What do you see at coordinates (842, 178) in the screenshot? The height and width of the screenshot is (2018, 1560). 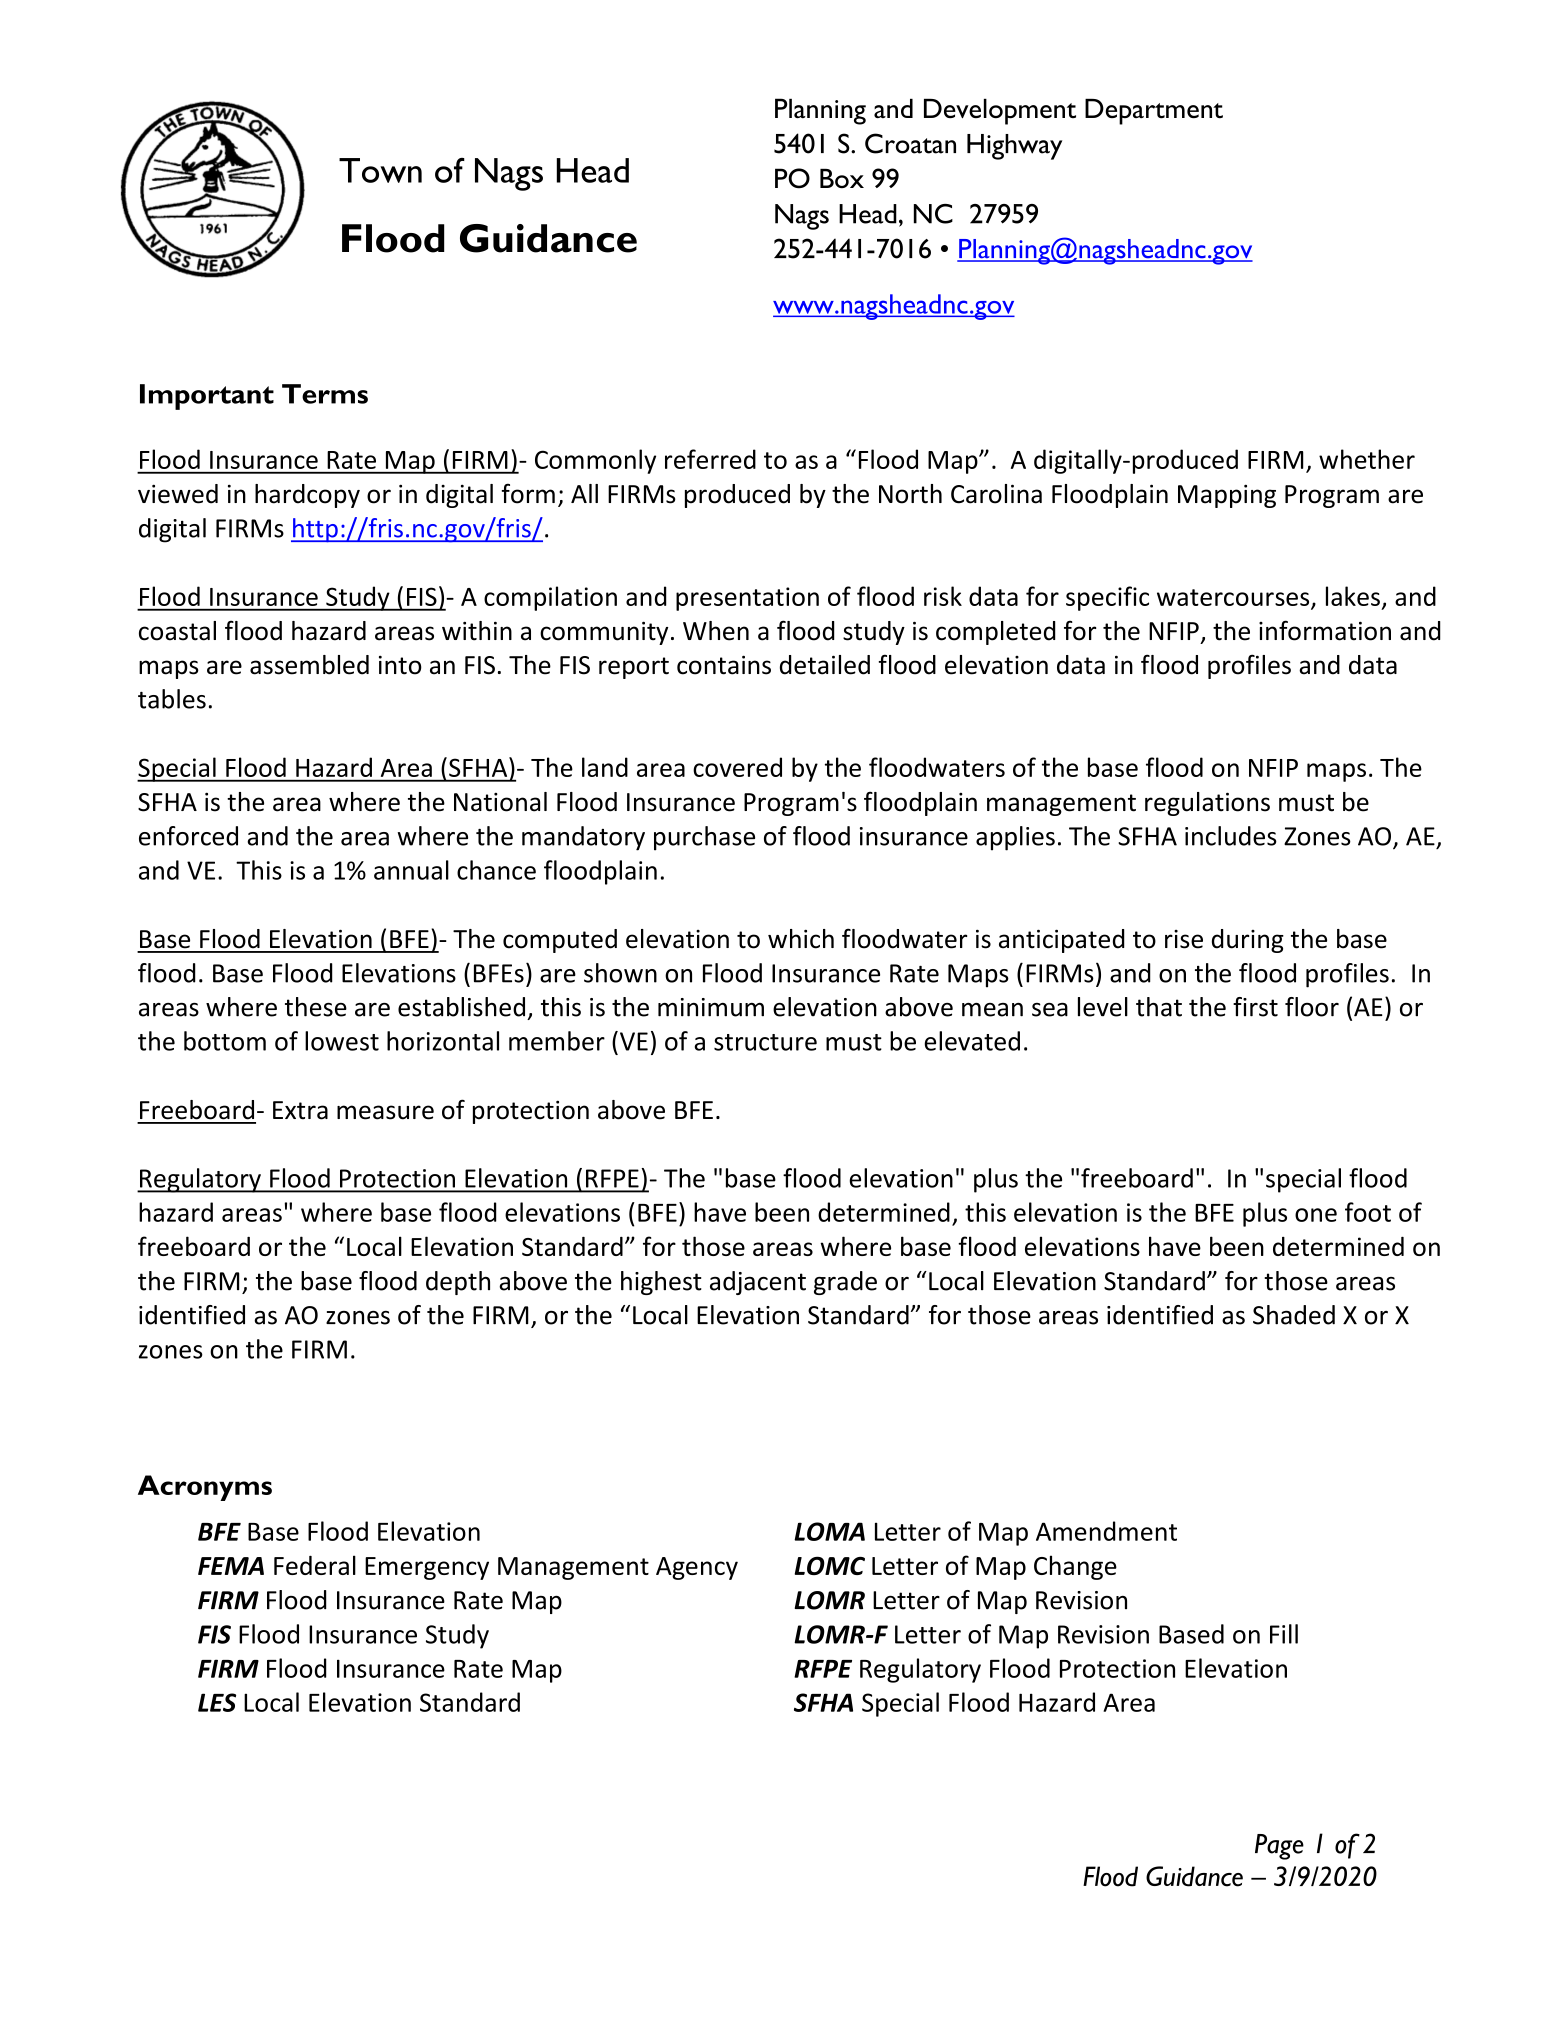 I see `Box` at bounding box center [842, 178].
